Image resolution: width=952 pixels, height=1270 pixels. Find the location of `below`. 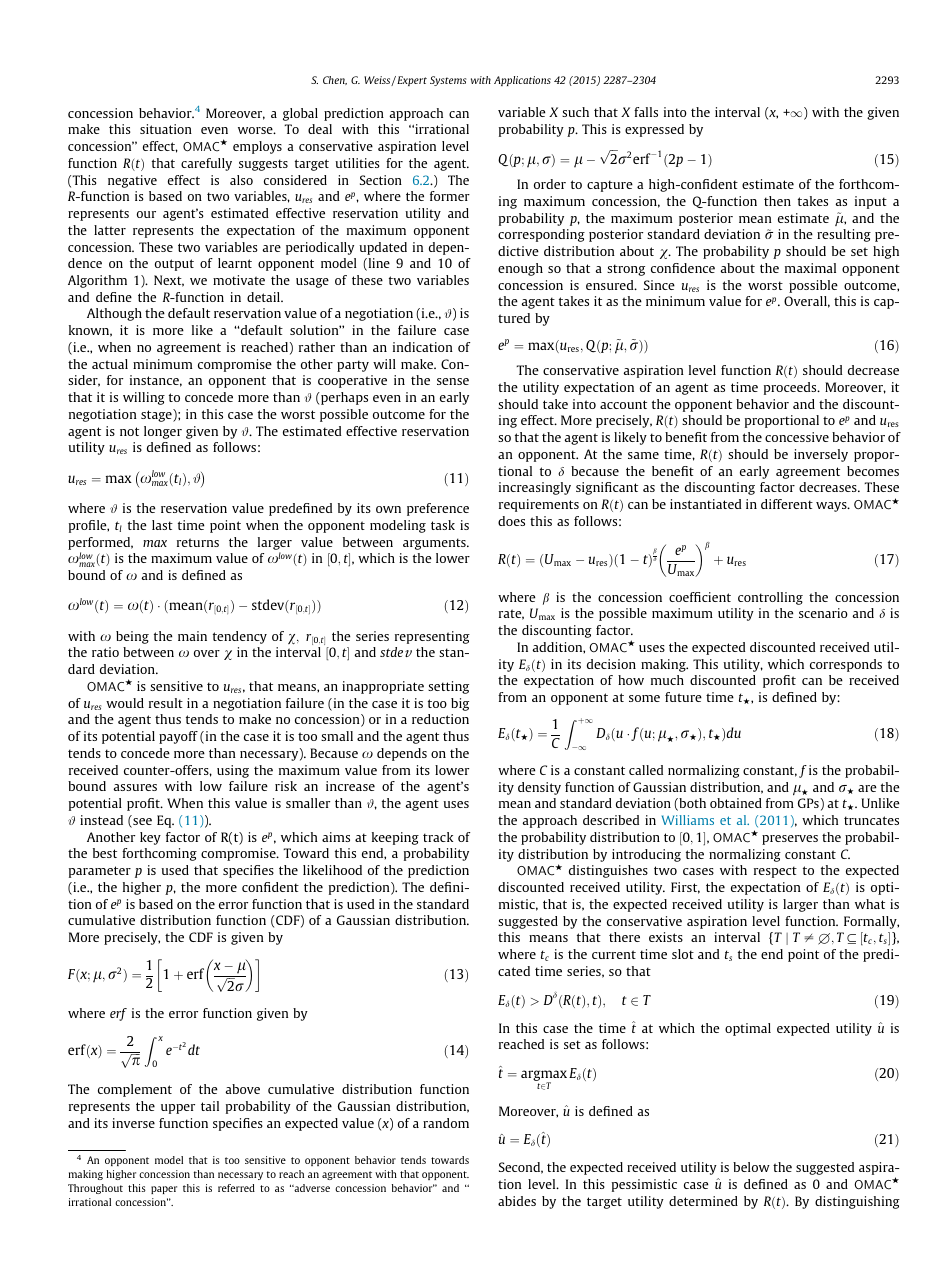

below is located at coordinates (751, 1167).
